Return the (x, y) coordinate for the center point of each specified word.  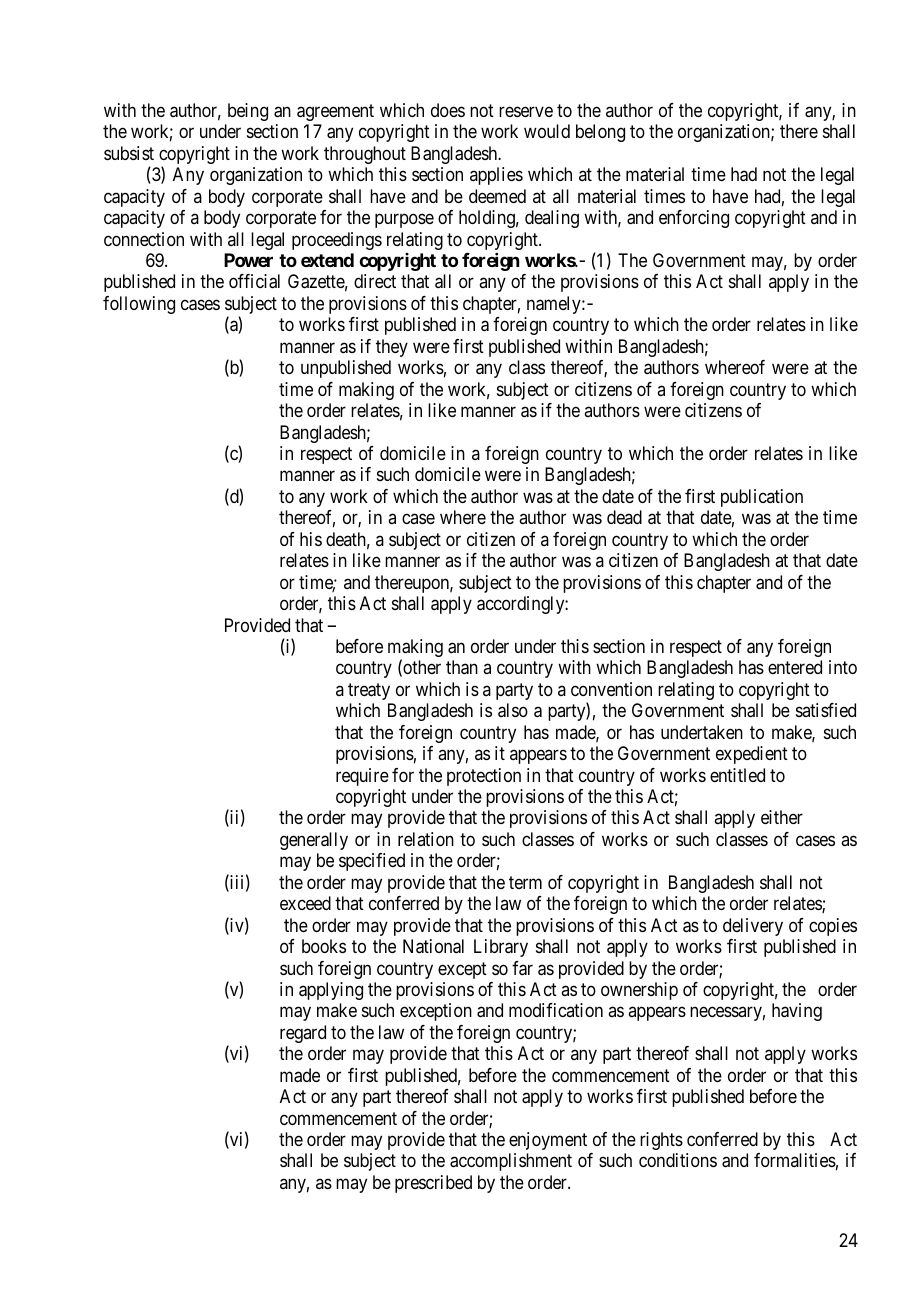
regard (303, 1034)
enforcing (694, 219)
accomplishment (511, 1162)
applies (496, 176)
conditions (678, 1160)
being (248, 112)
